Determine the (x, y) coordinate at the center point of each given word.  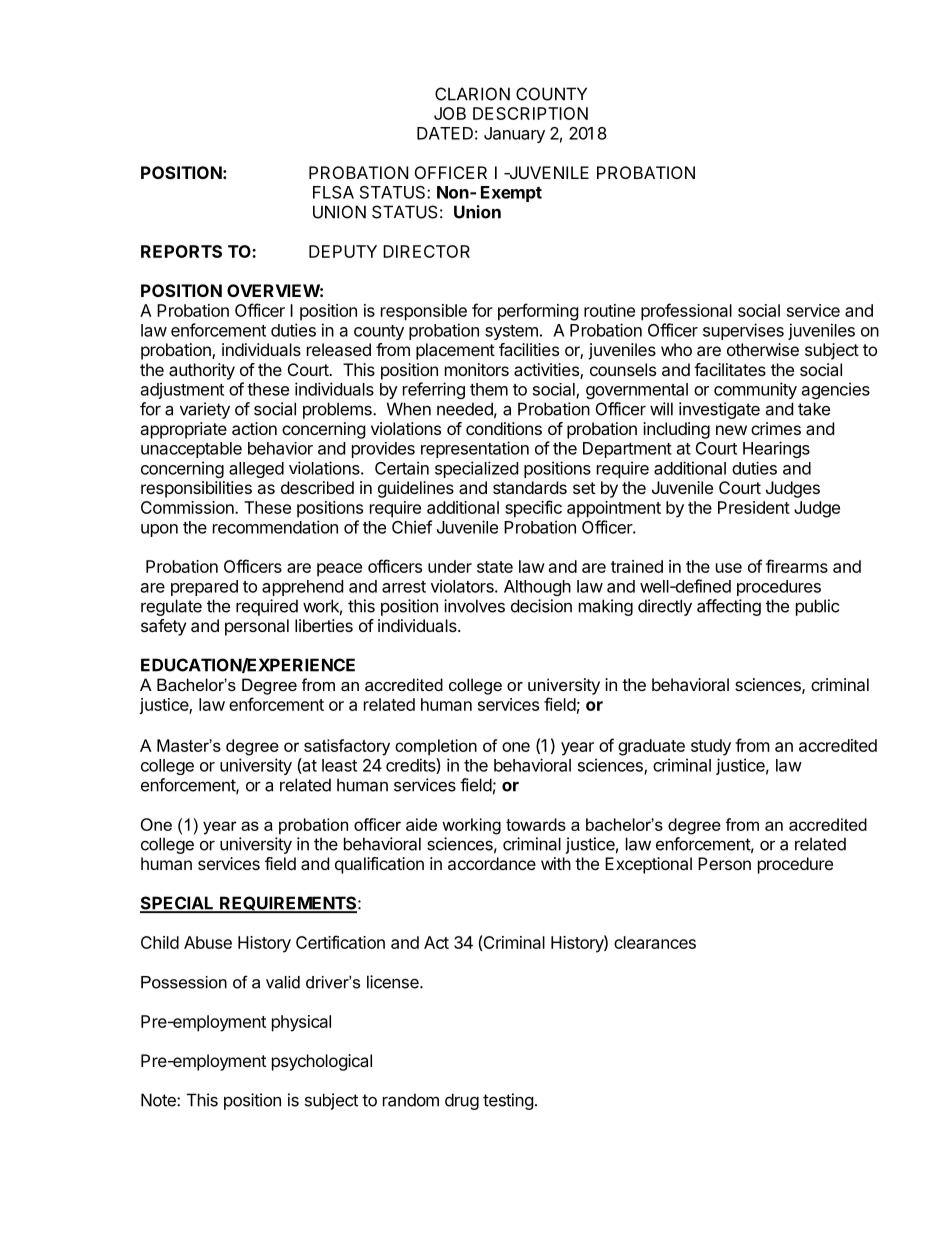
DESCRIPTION (530, 113)
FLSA (333, 192)
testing (508, 1101)
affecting (729, 607)
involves (474, 606)
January (514, 135)
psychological (322, 1062)
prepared (204, 588)
